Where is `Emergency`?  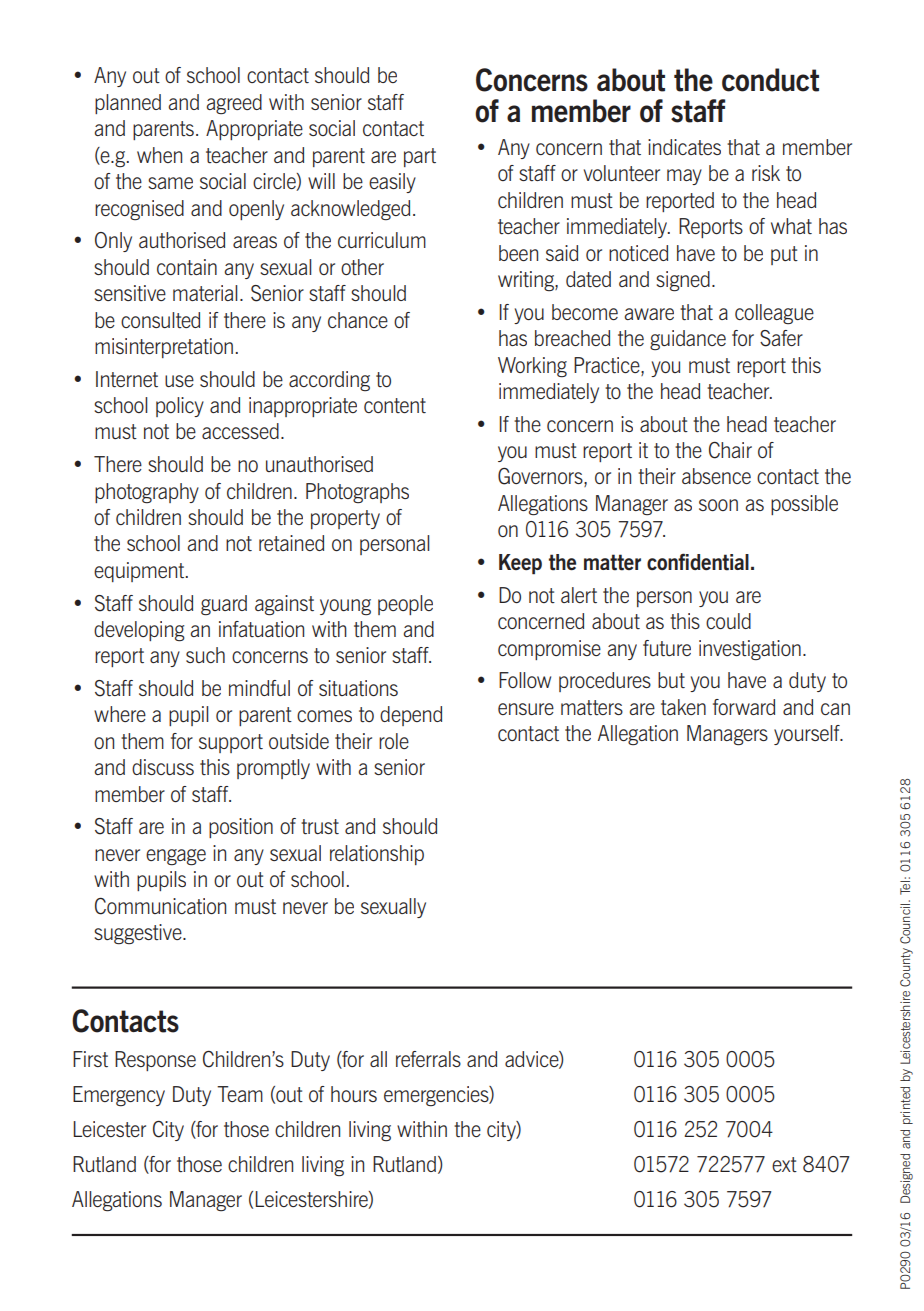
Emergency is located at coordinates (119, 1096).
